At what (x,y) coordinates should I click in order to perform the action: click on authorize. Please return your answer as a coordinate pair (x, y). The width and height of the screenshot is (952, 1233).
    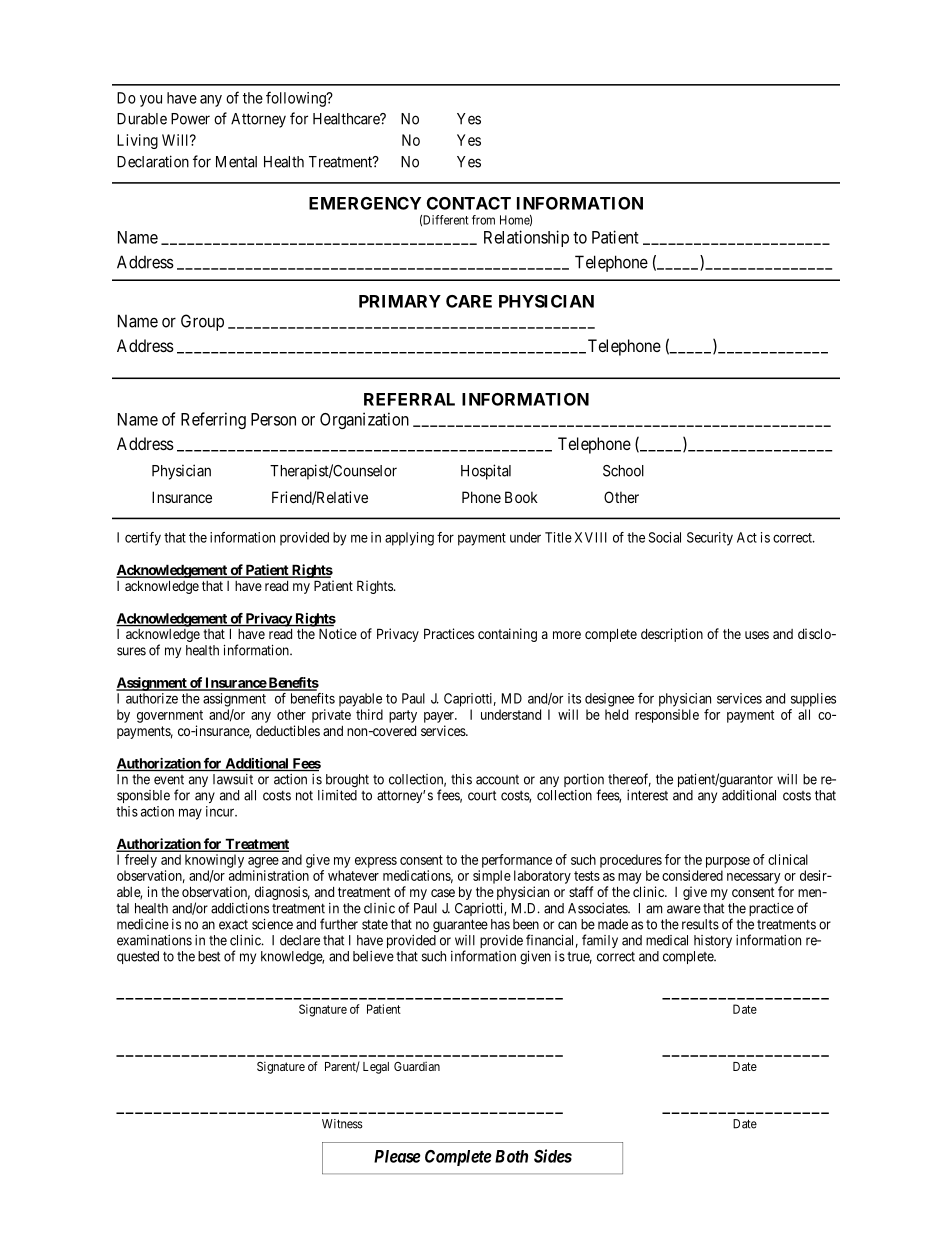
    Looking at the image, I should click on (152, 698).
